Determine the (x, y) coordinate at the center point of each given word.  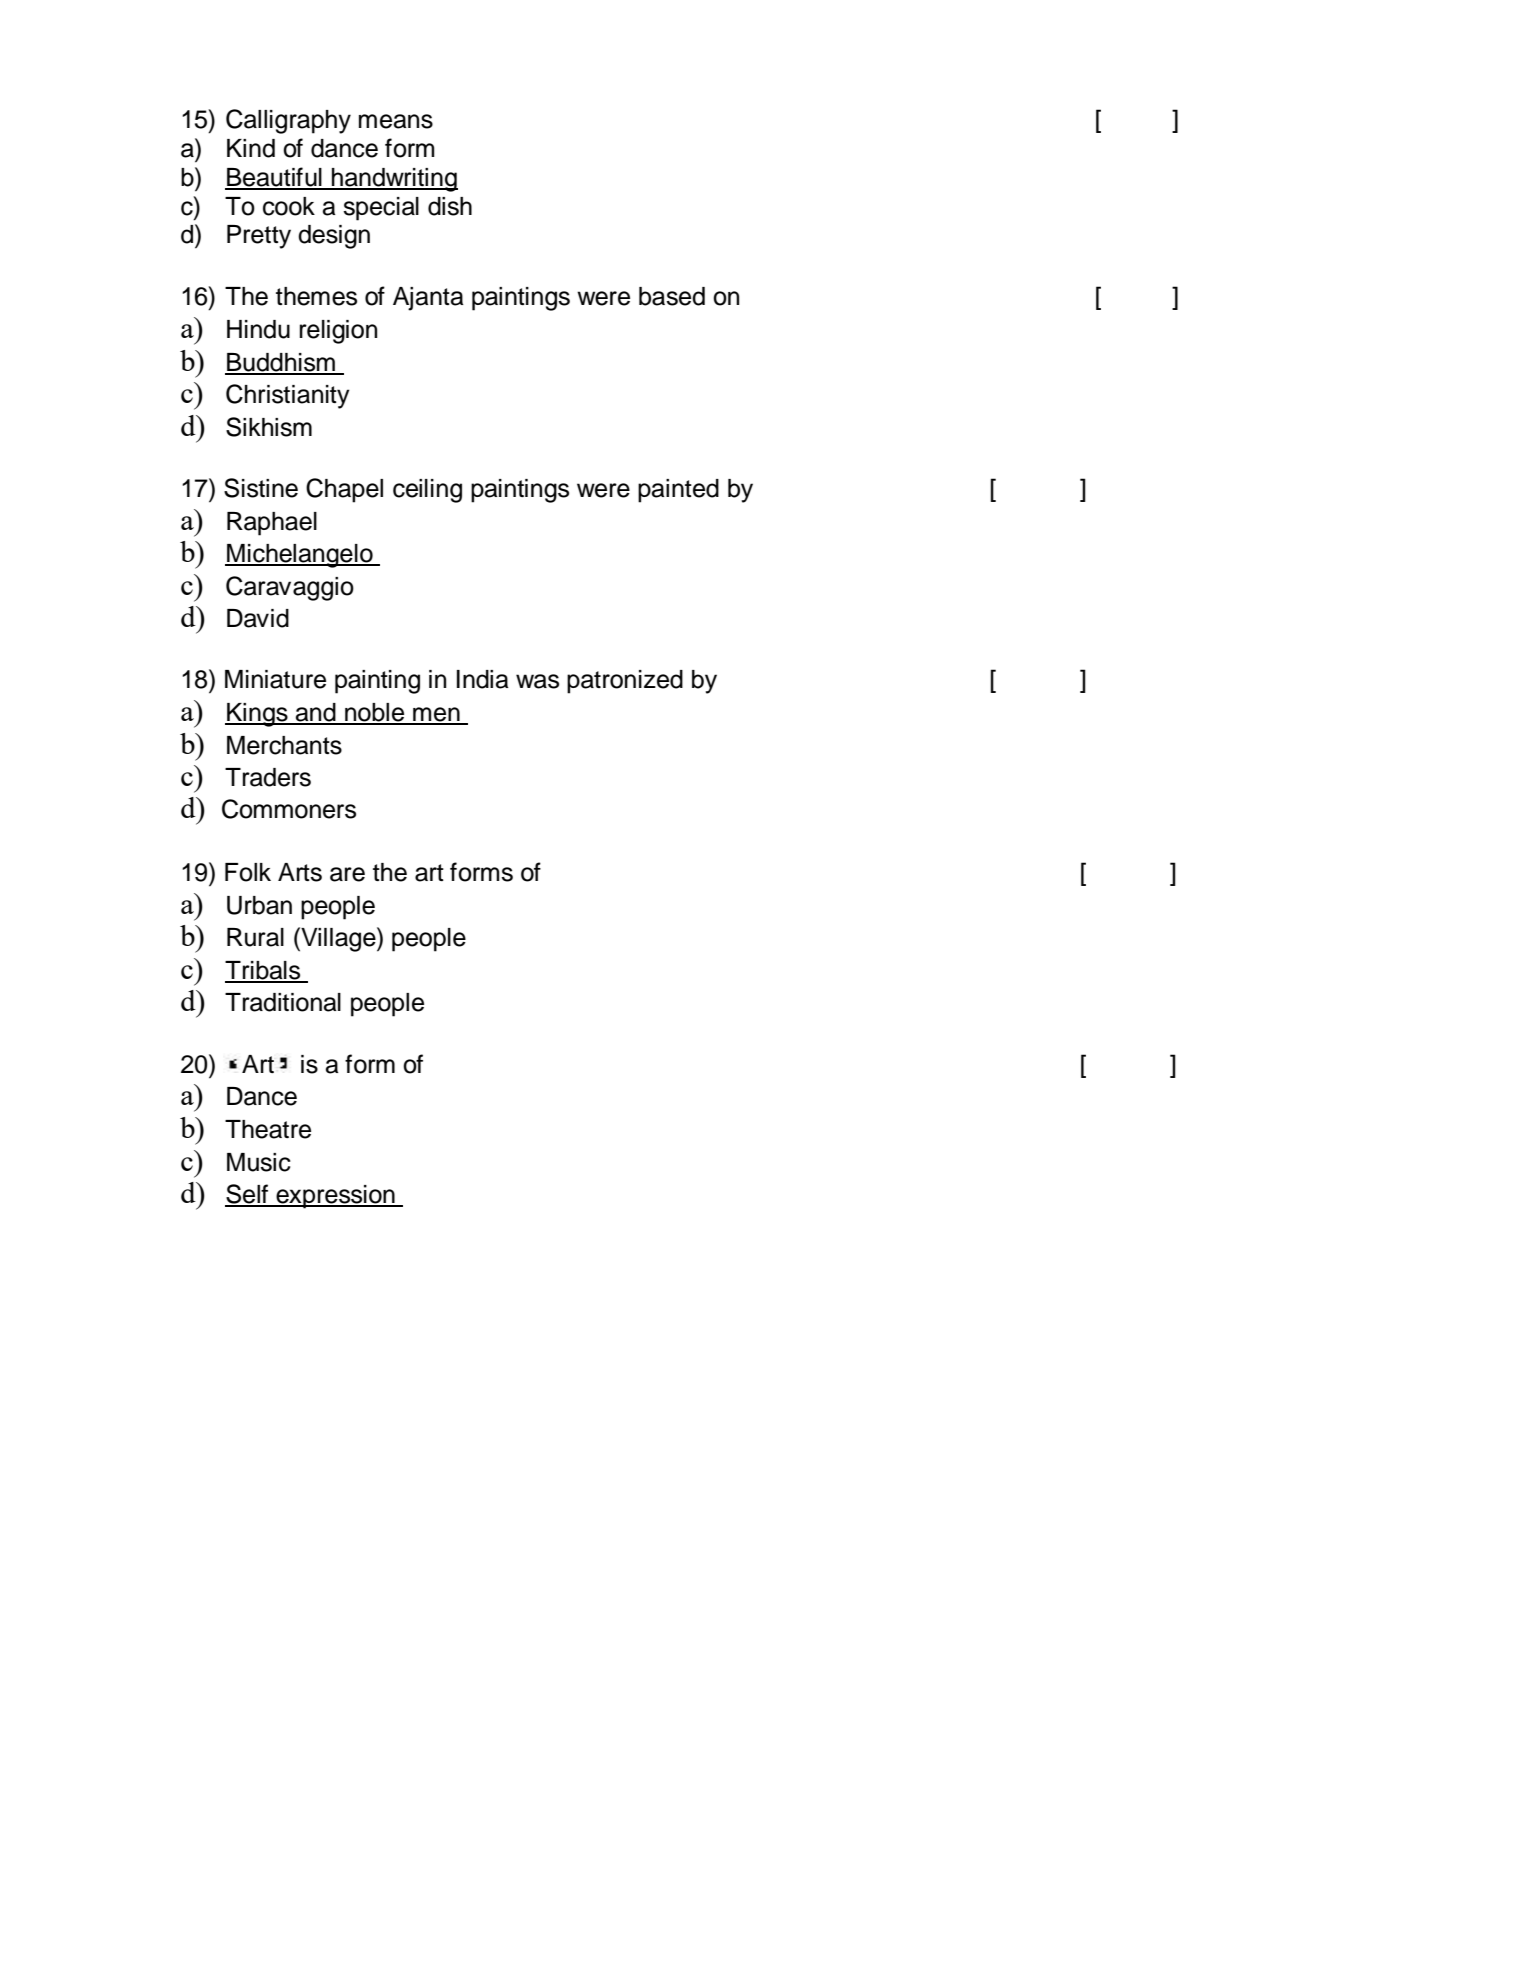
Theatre (268, 1129)
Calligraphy (288, 121)
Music (259, 1162)
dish (450, 206)
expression (335, 1197)
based (672, 296)
